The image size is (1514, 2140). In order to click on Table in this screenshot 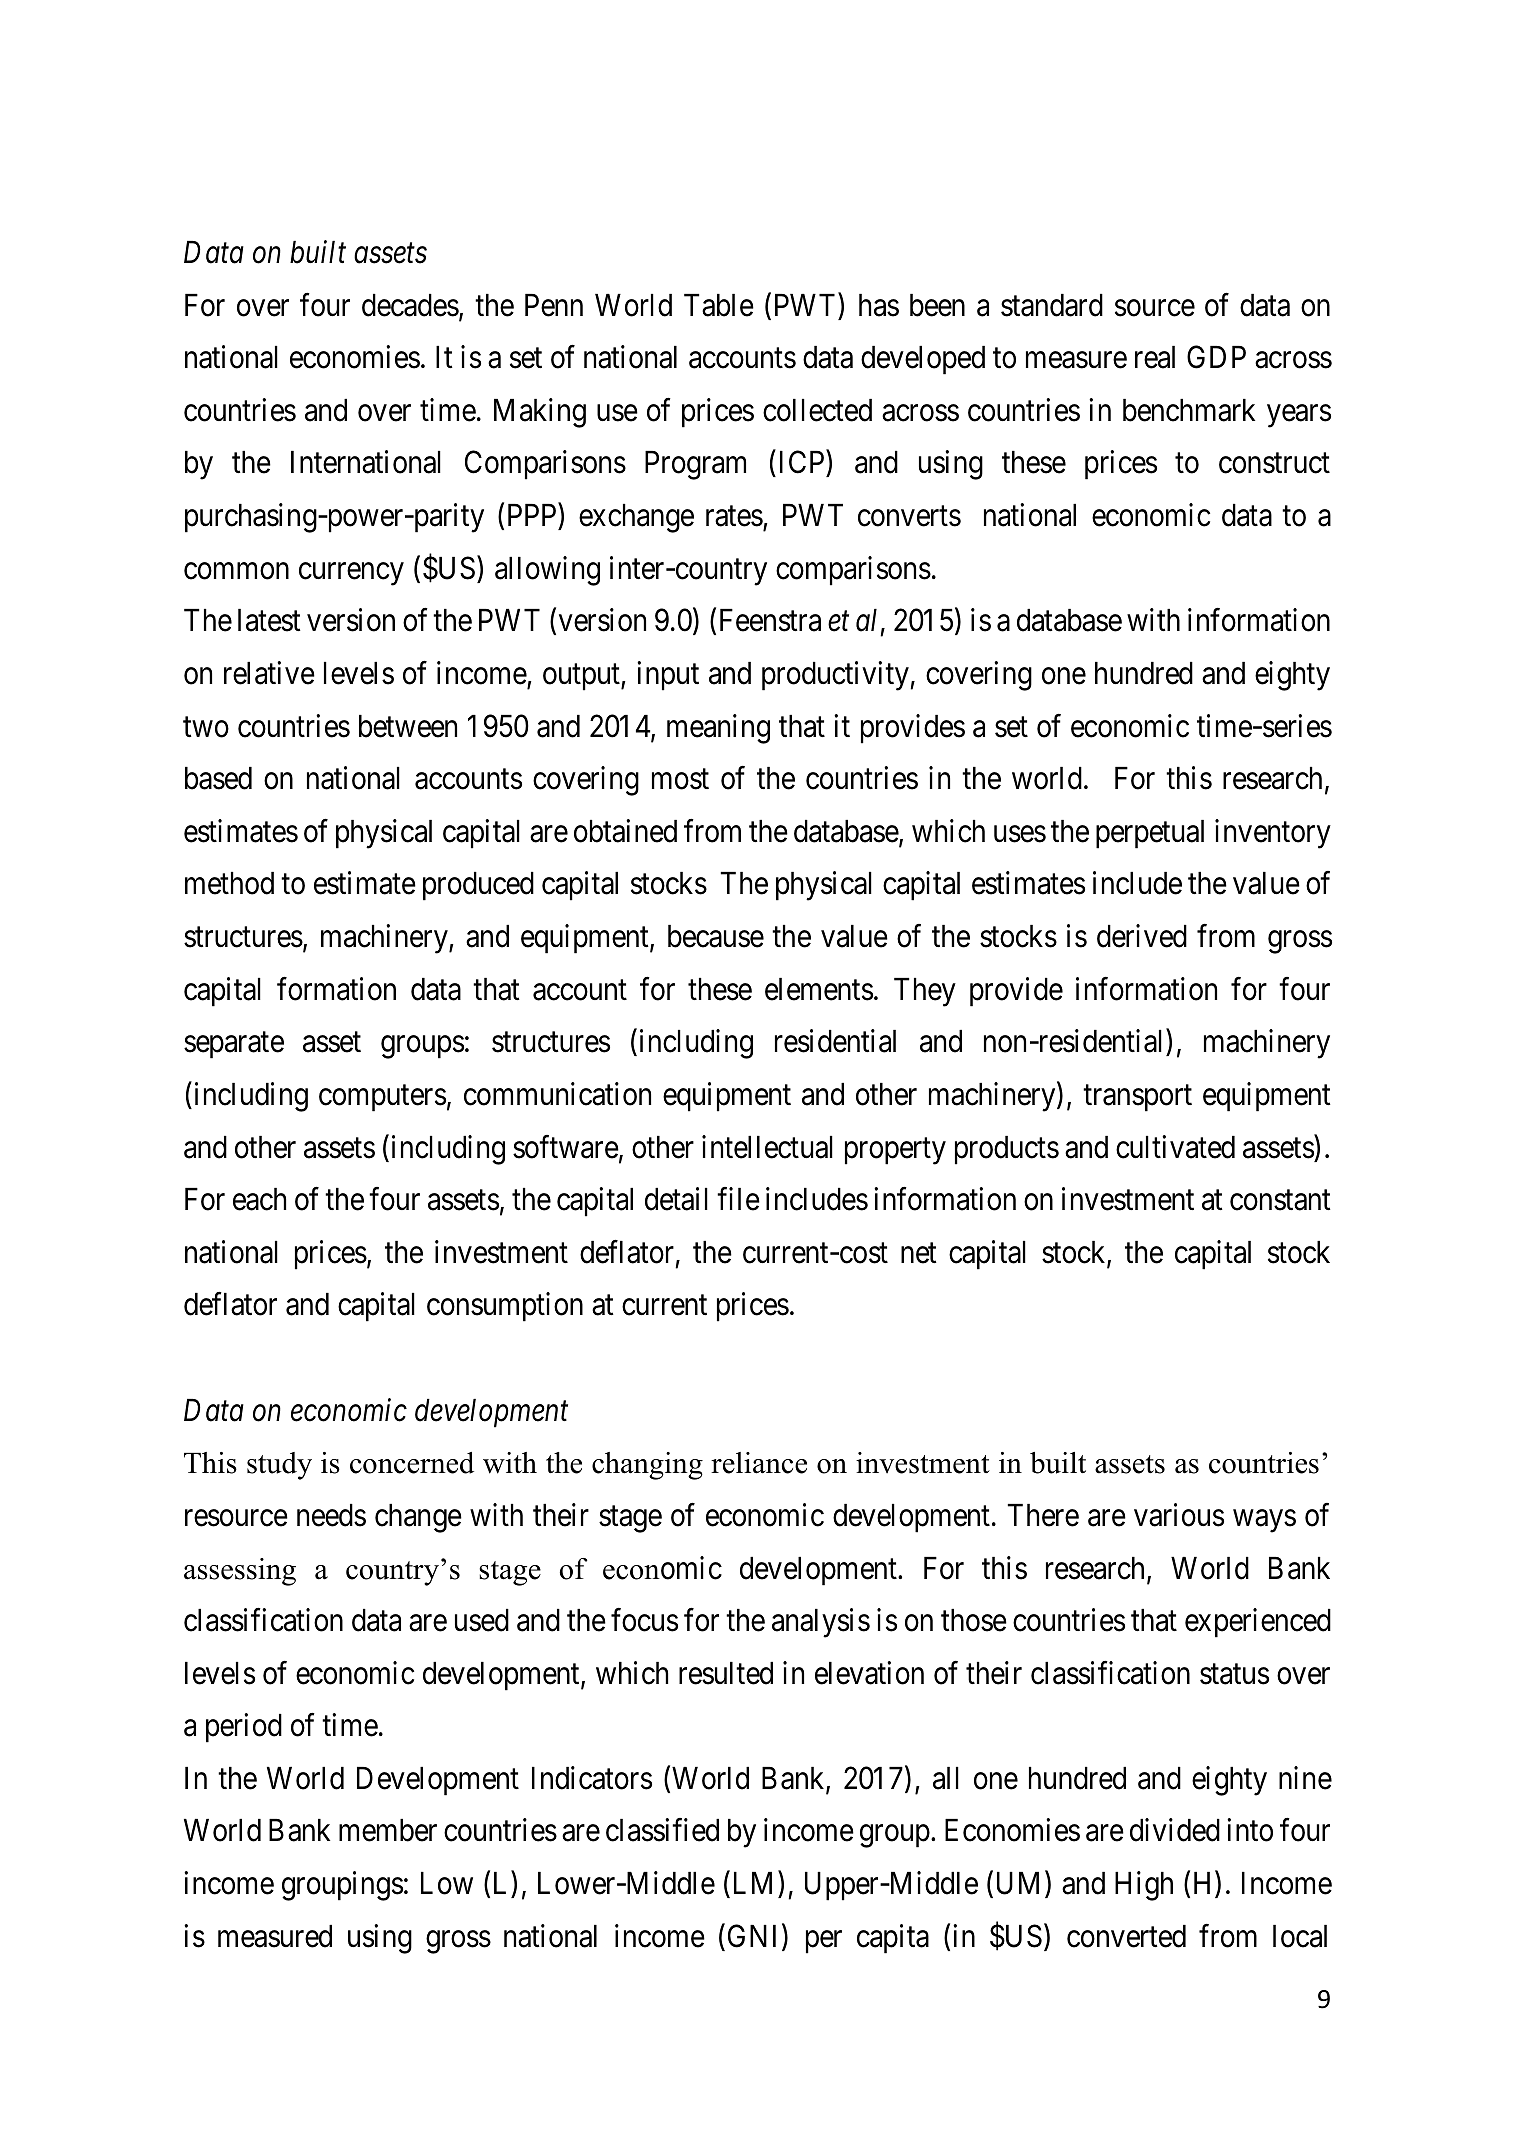, I will do `click(719, 305)`.
